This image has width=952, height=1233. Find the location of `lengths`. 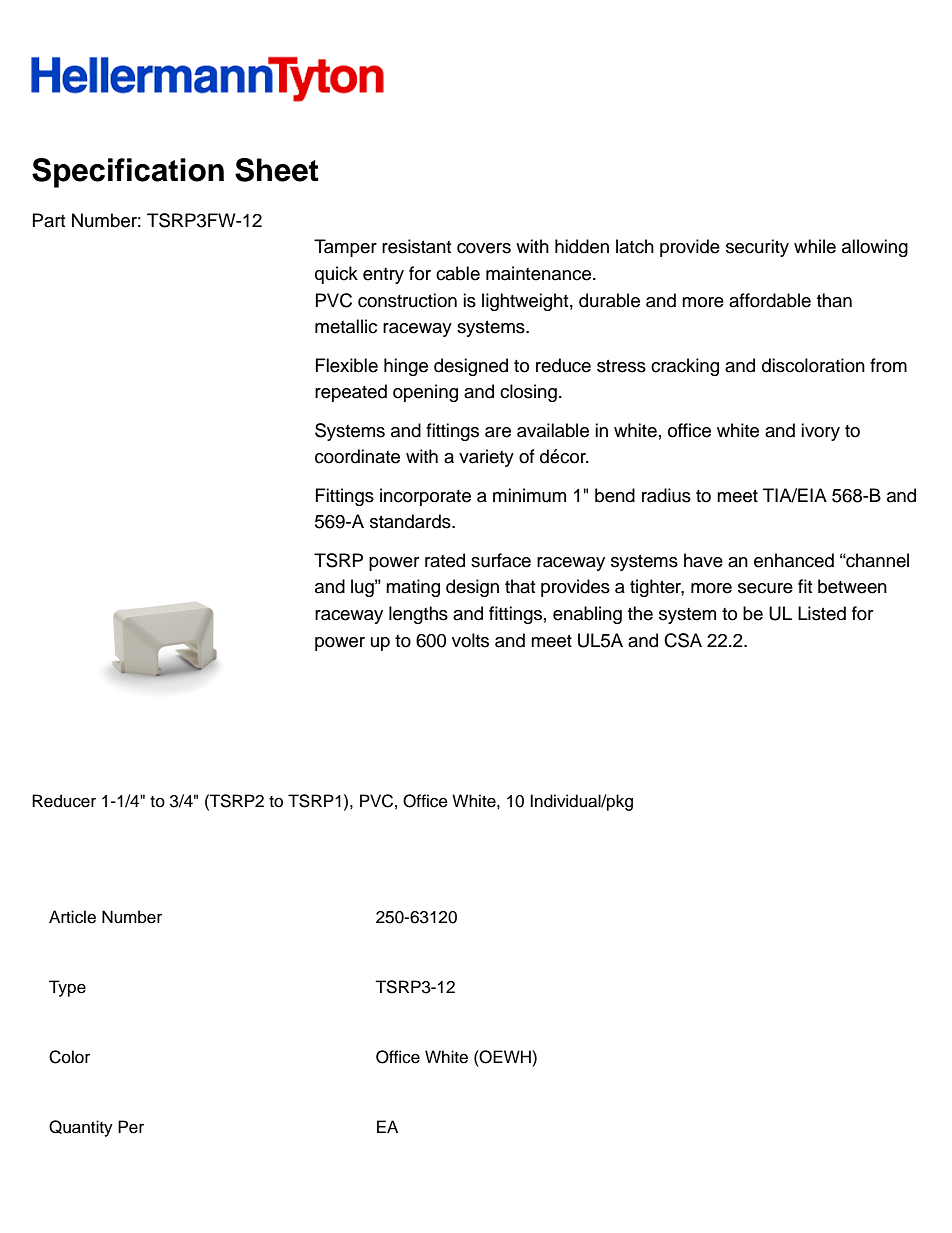

lengths is located at coordinates (418, 615).
